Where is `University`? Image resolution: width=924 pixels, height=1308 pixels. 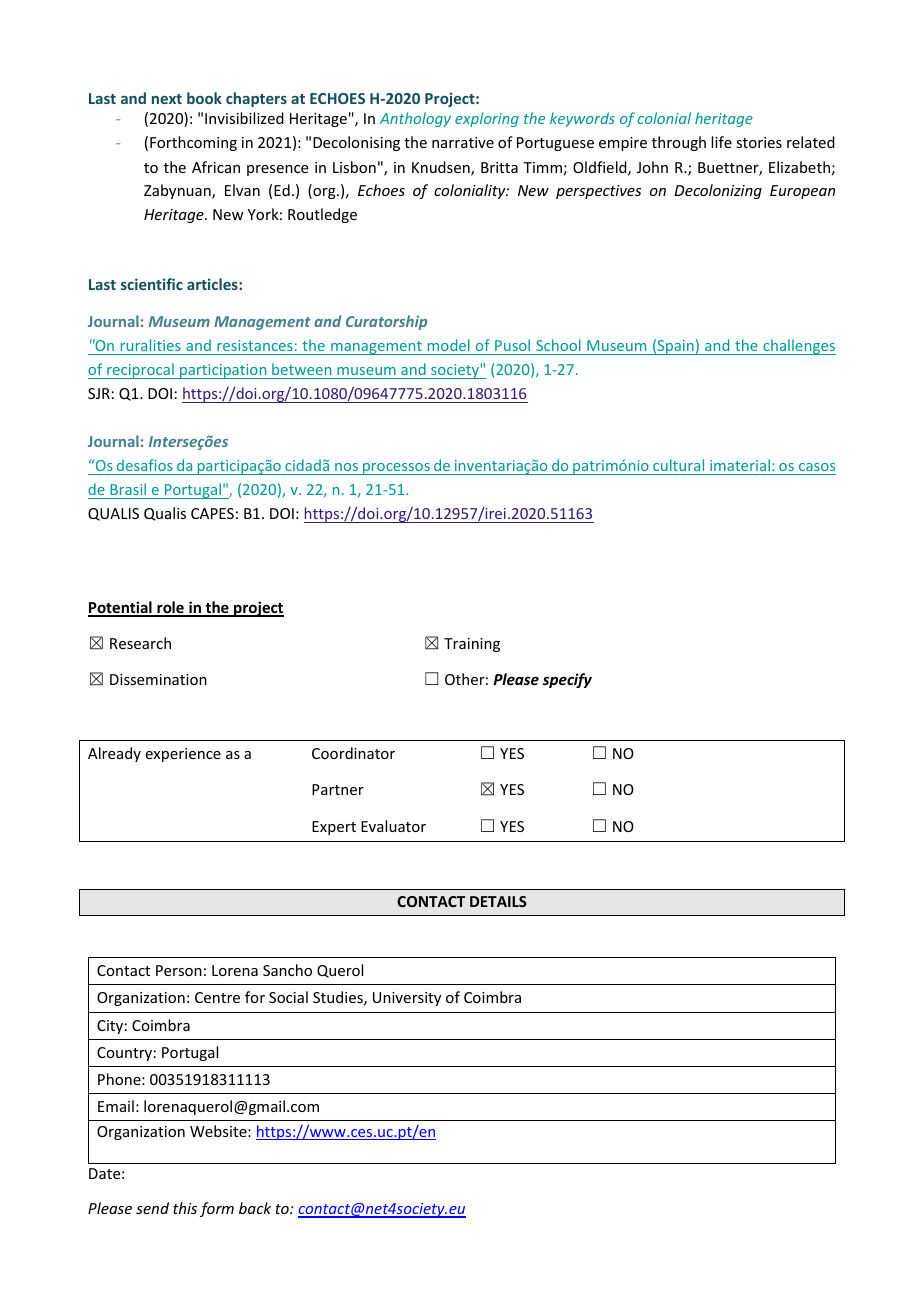 University is located at coordinates (407, 999).
